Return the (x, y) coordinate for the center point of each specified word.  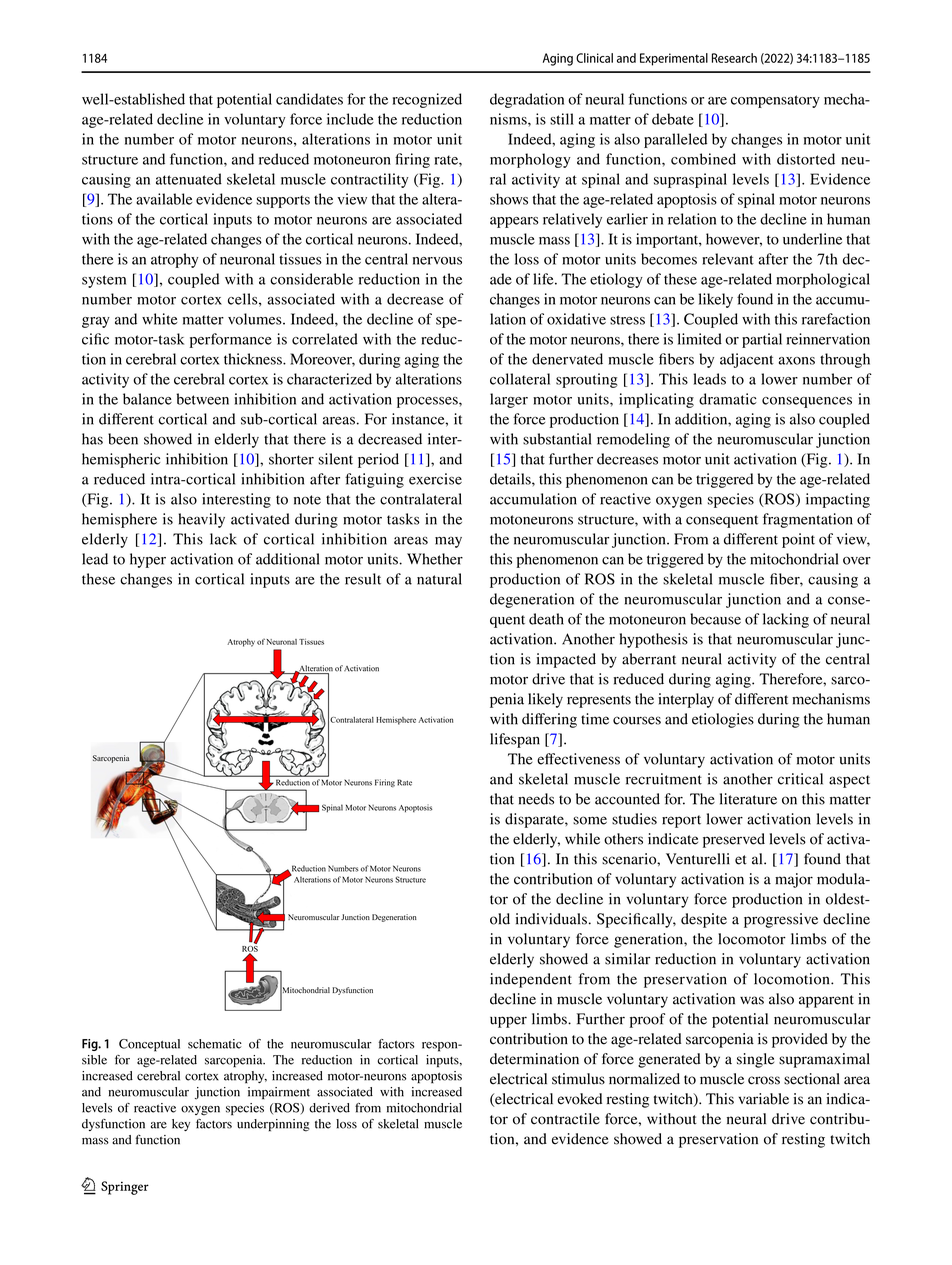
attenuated (189, 179)
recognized (427, 100)
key (181, 1125)
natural (439, 579)
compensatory (775, 101)
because (715, 619)
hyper (148, 560)
